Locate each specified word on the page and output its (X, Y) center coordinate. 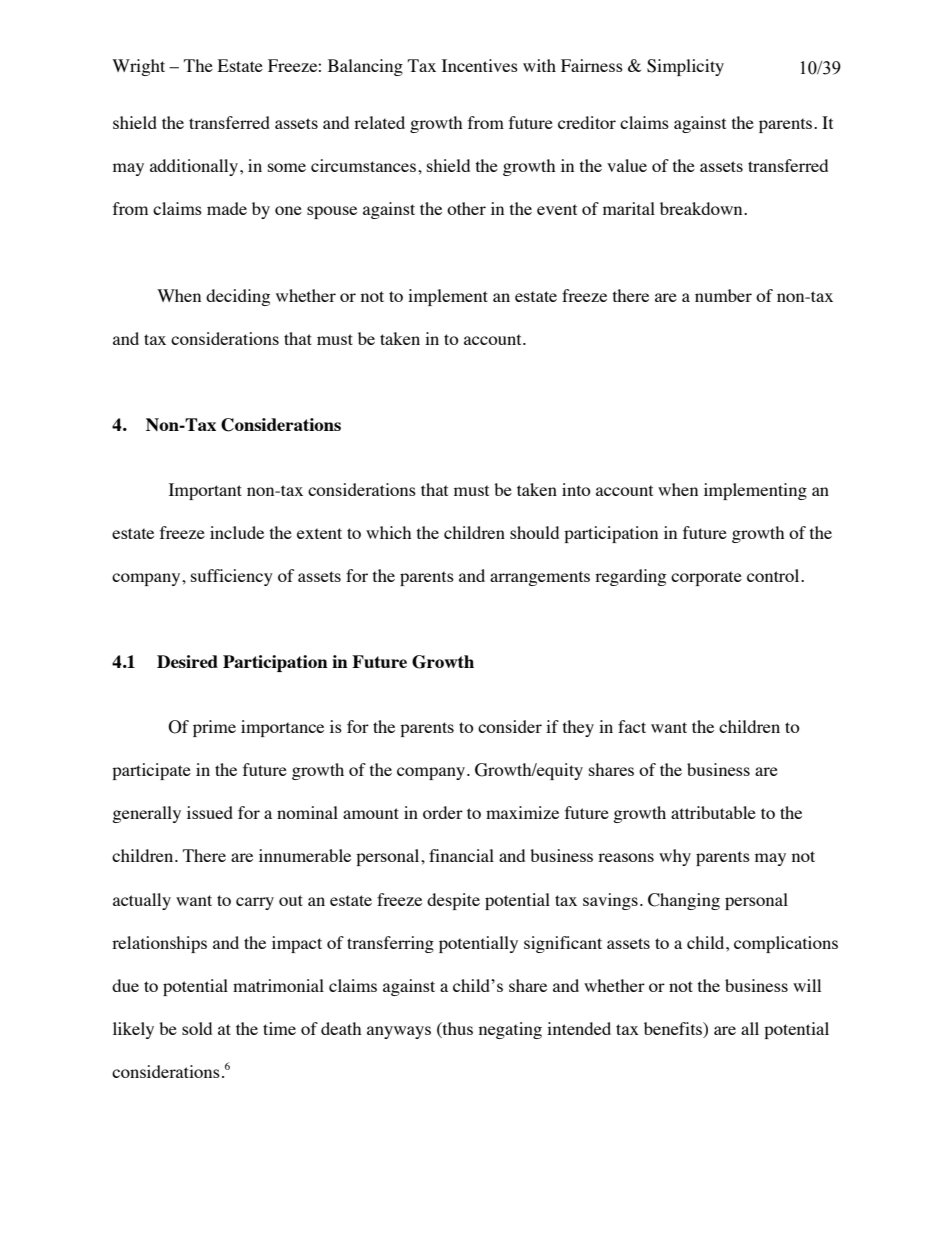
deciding (238, 297)
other (466, 208)
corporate (706, 578)
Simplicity (685, 67)
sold (197, 1028)
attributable (713, 812)
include (237, 532)
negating (510, 1030)
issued (210, 812)
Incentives (480, 65)
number (723, 295)
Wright (138, 67)
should (534, 532)
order (443, 812)
